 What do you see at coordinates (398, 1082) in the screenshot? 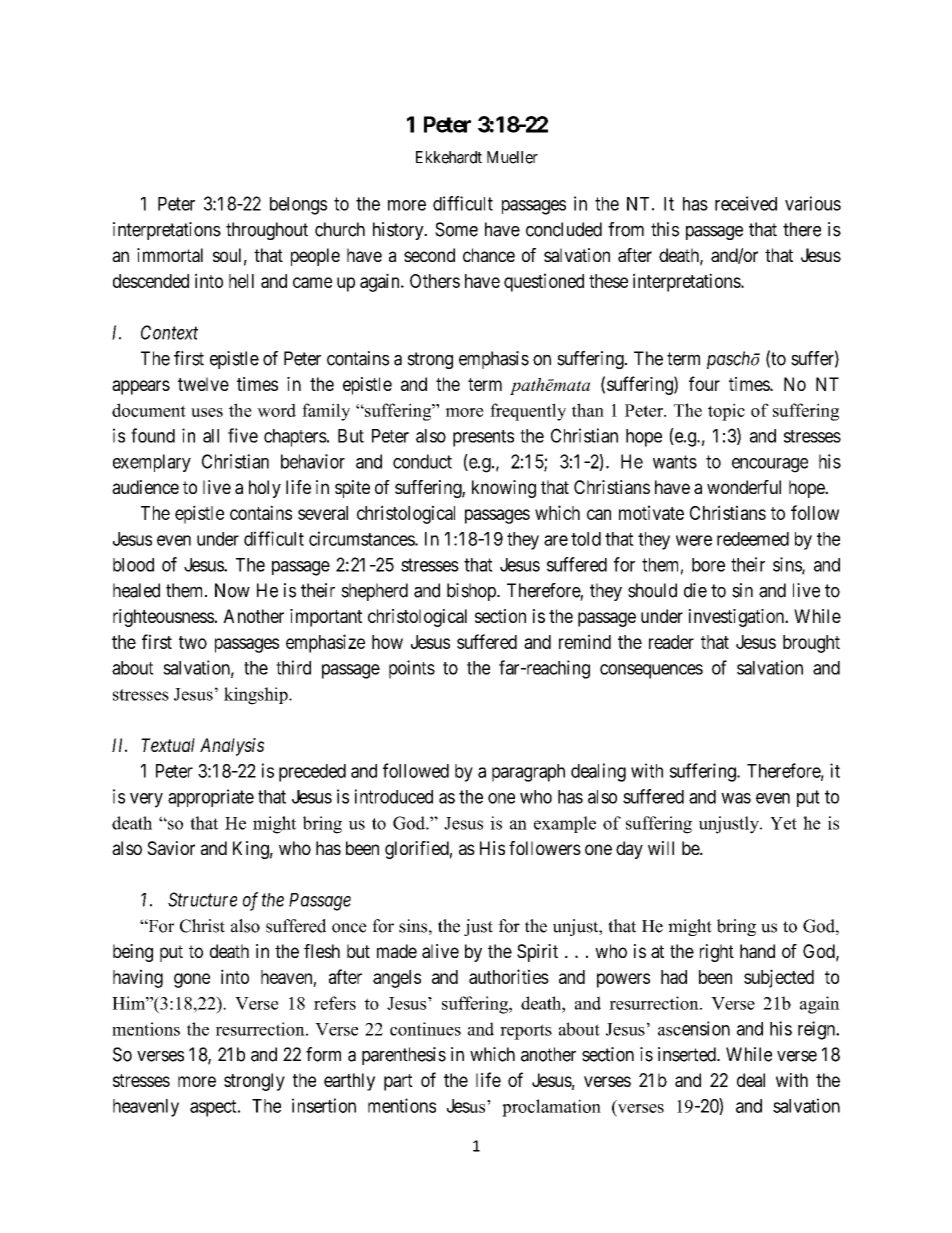
I see `part` at bounding box center [398, 1082].
